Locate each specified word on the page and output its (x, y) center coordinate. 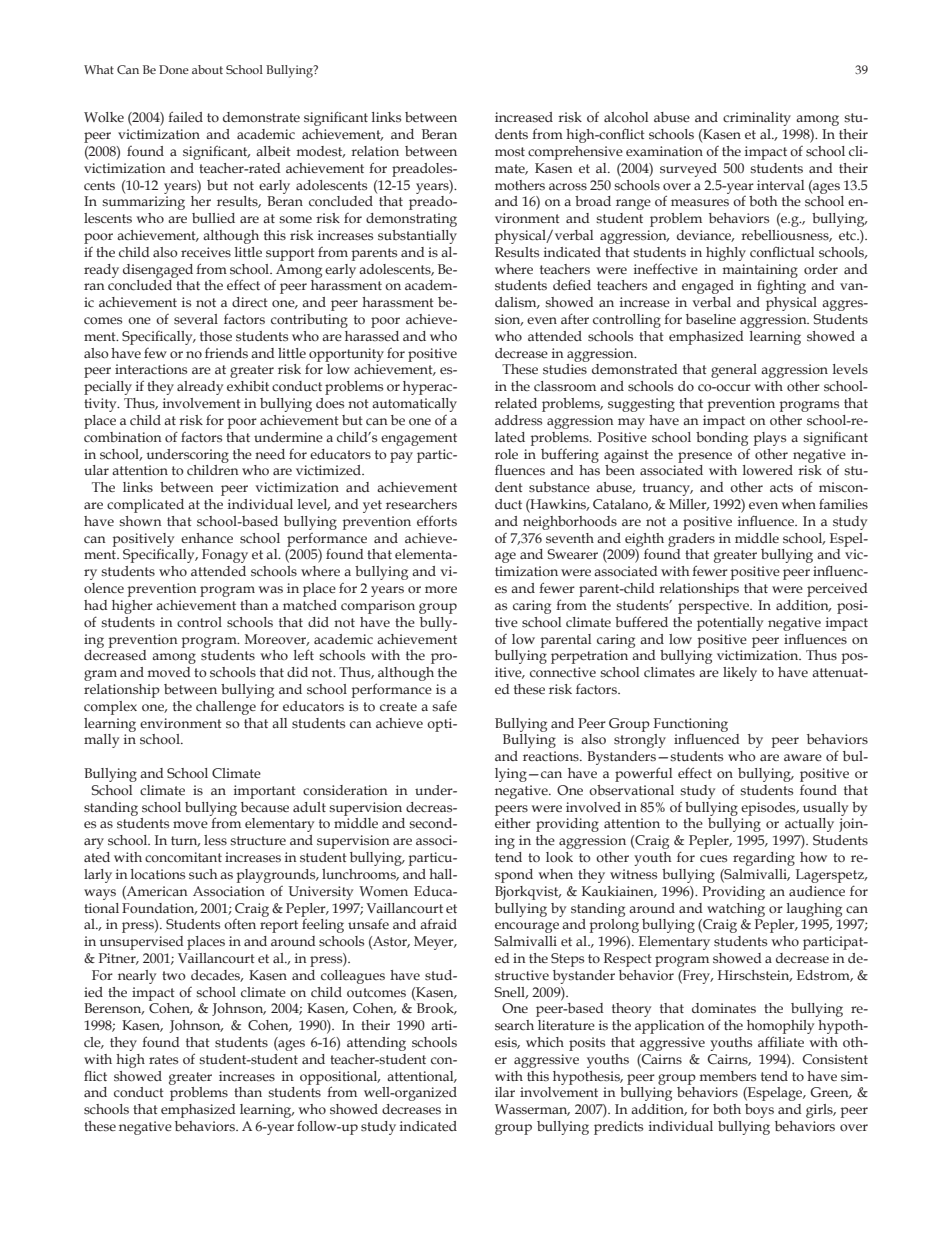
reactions (552, 756)
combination (123, 437)
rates (163, 1060)
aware (803, 757)
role (506, 454)
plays (769, 439)
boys (759, 1111)
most (510, 152)
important (265, 792)
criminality (757, 119)
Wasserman (532, 1110)
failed (185, 116)
